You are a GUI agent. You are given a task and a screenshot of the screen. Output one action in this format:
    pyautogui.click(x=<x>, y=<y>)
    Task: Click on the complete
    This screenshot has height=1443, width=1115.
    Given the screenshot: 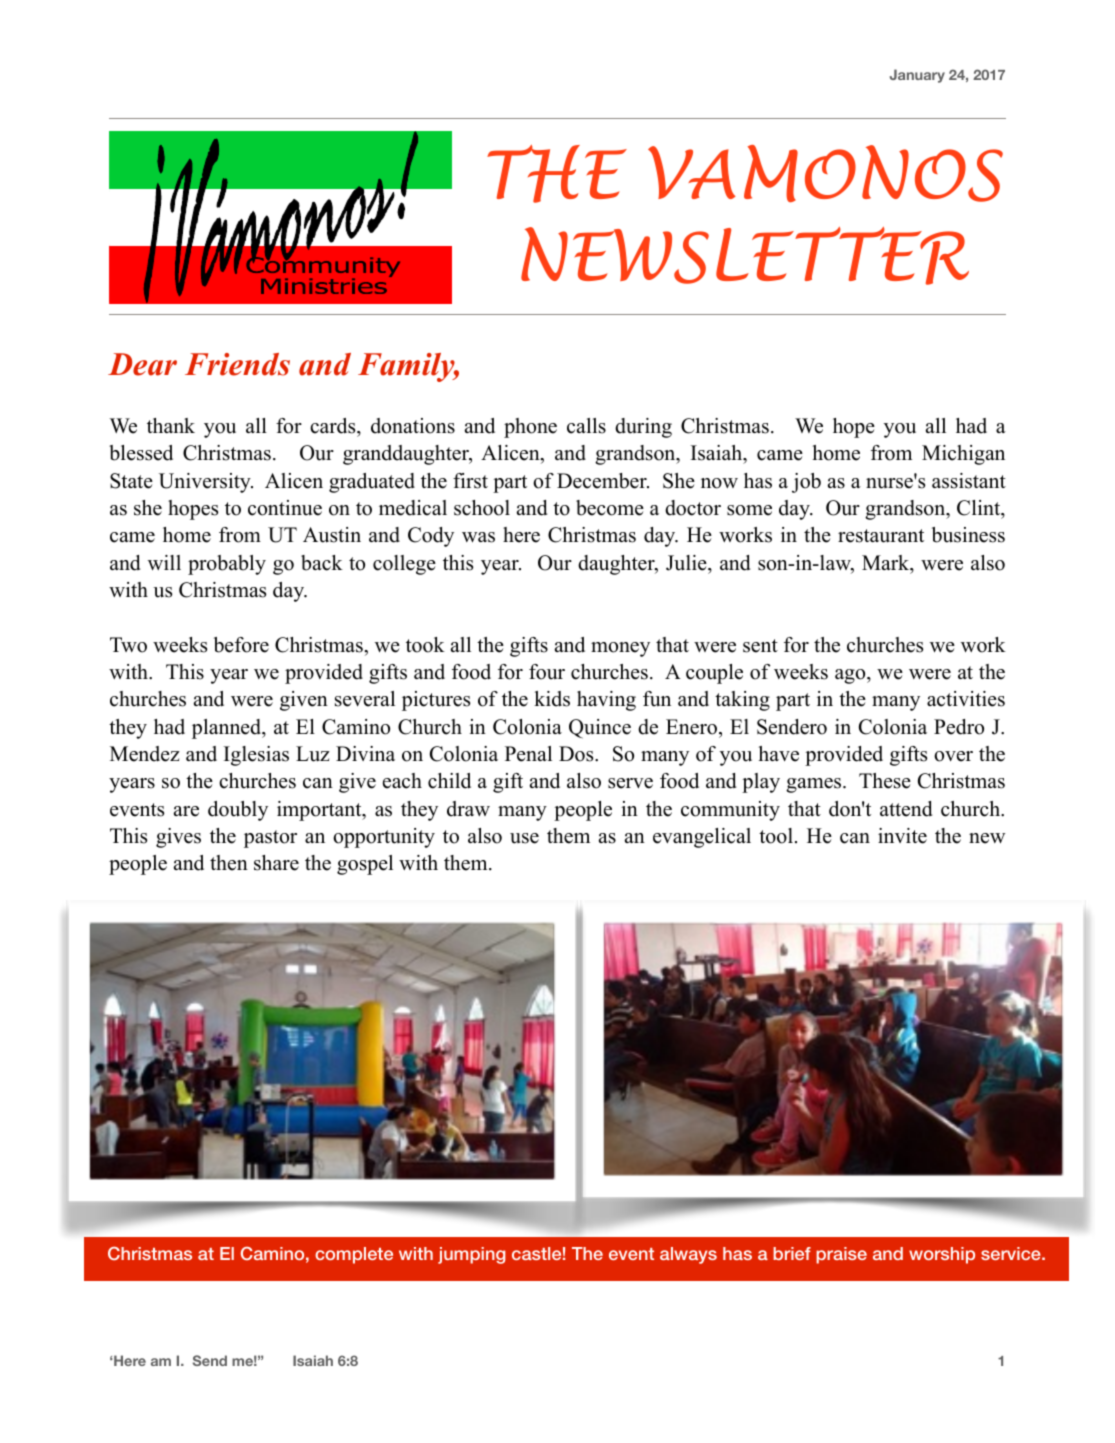 What is the action you would take?
    pyautogui.click(x=354, y=1255)
